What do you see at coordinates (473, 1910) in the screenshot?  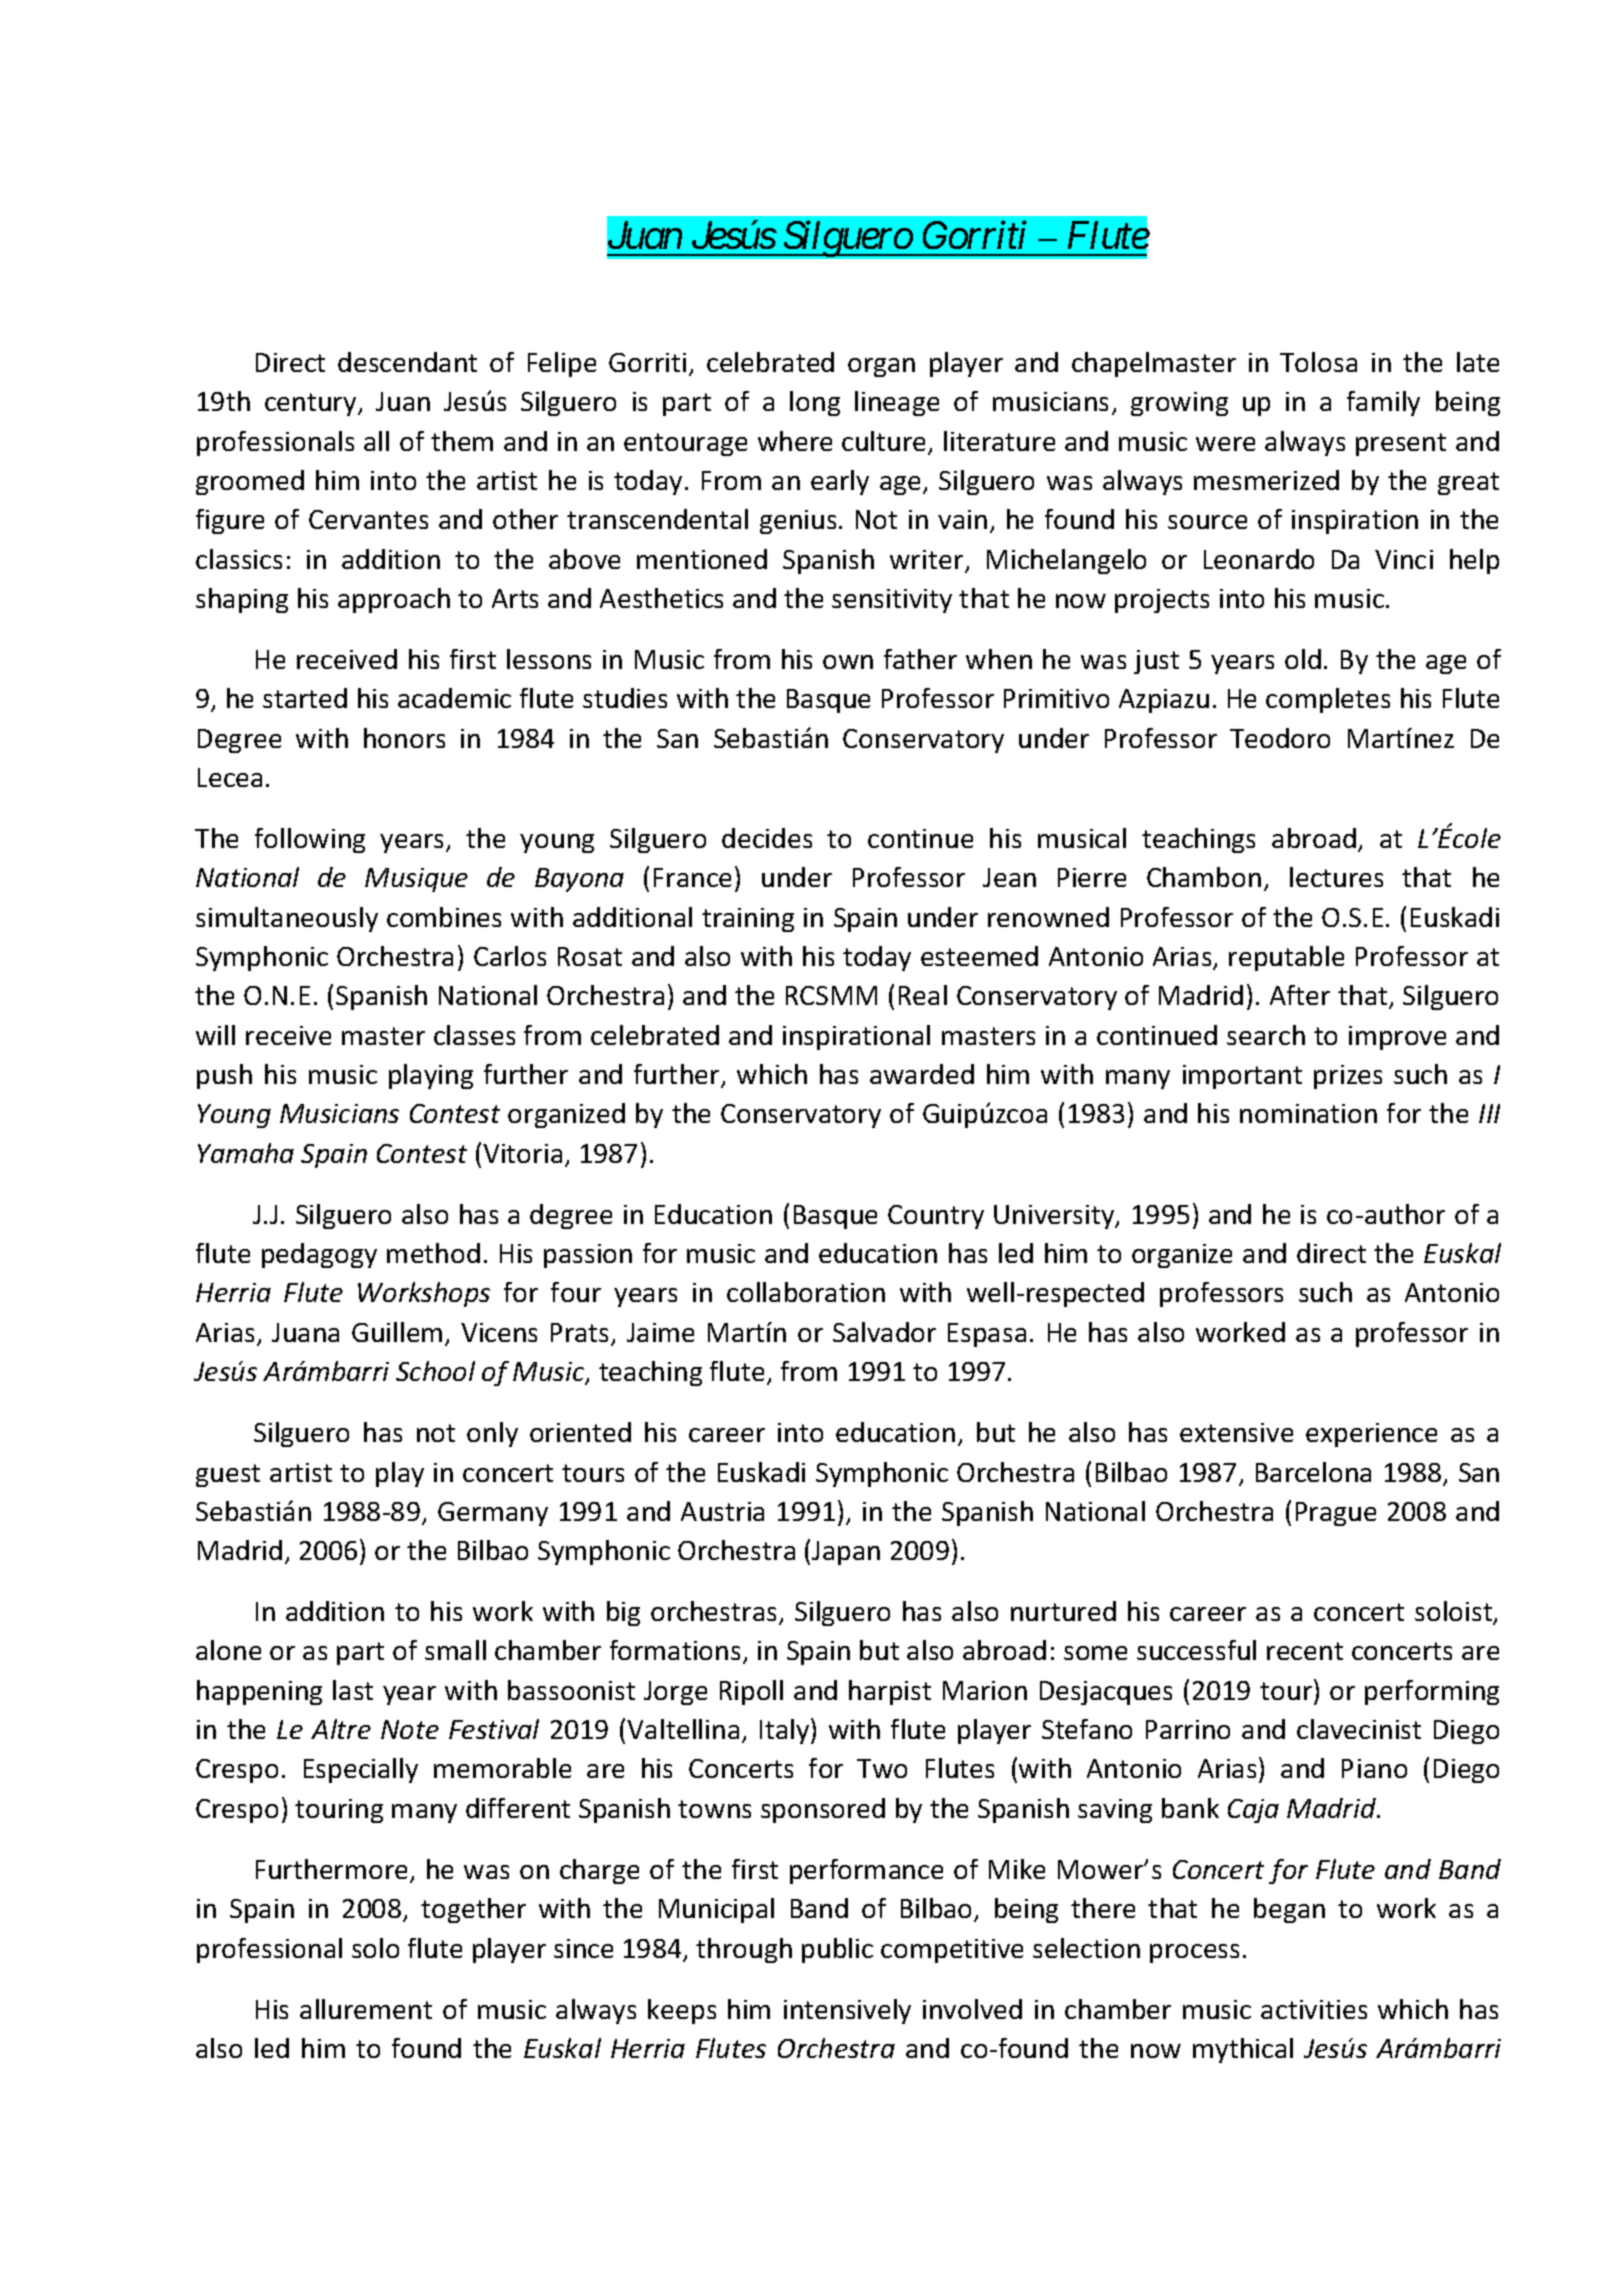 I see `together` at bounding box center [473, 1910].
